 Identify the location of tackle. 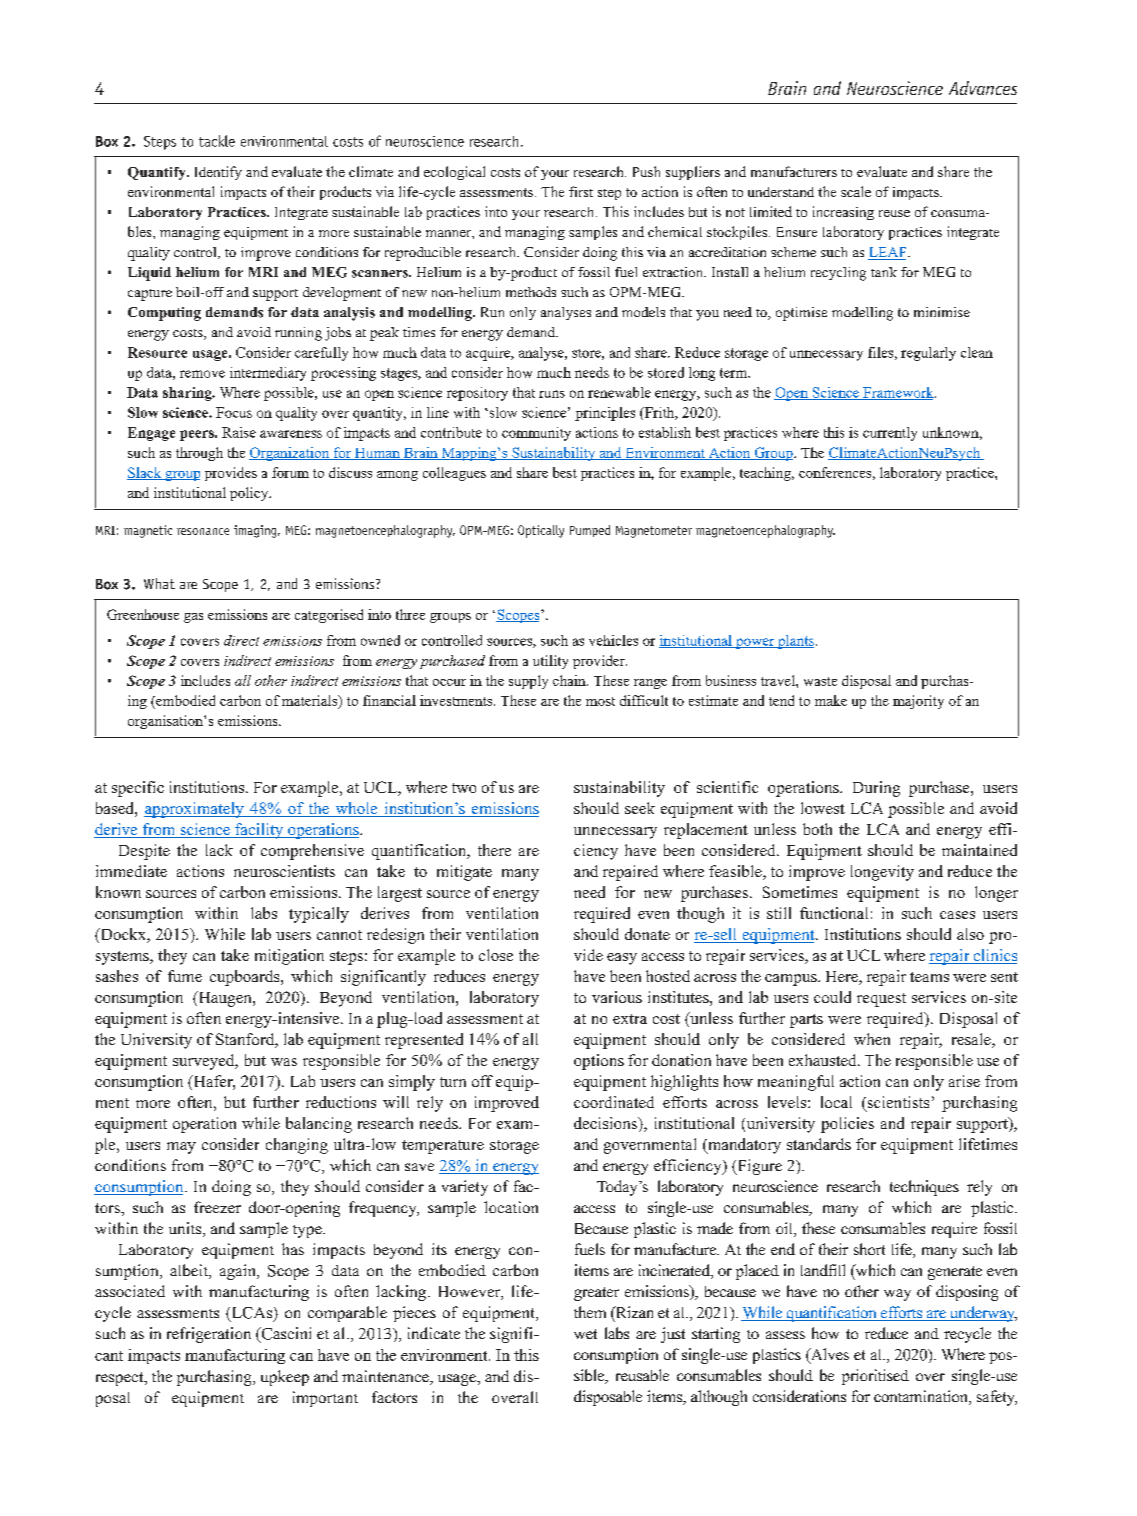
(217, 141).
